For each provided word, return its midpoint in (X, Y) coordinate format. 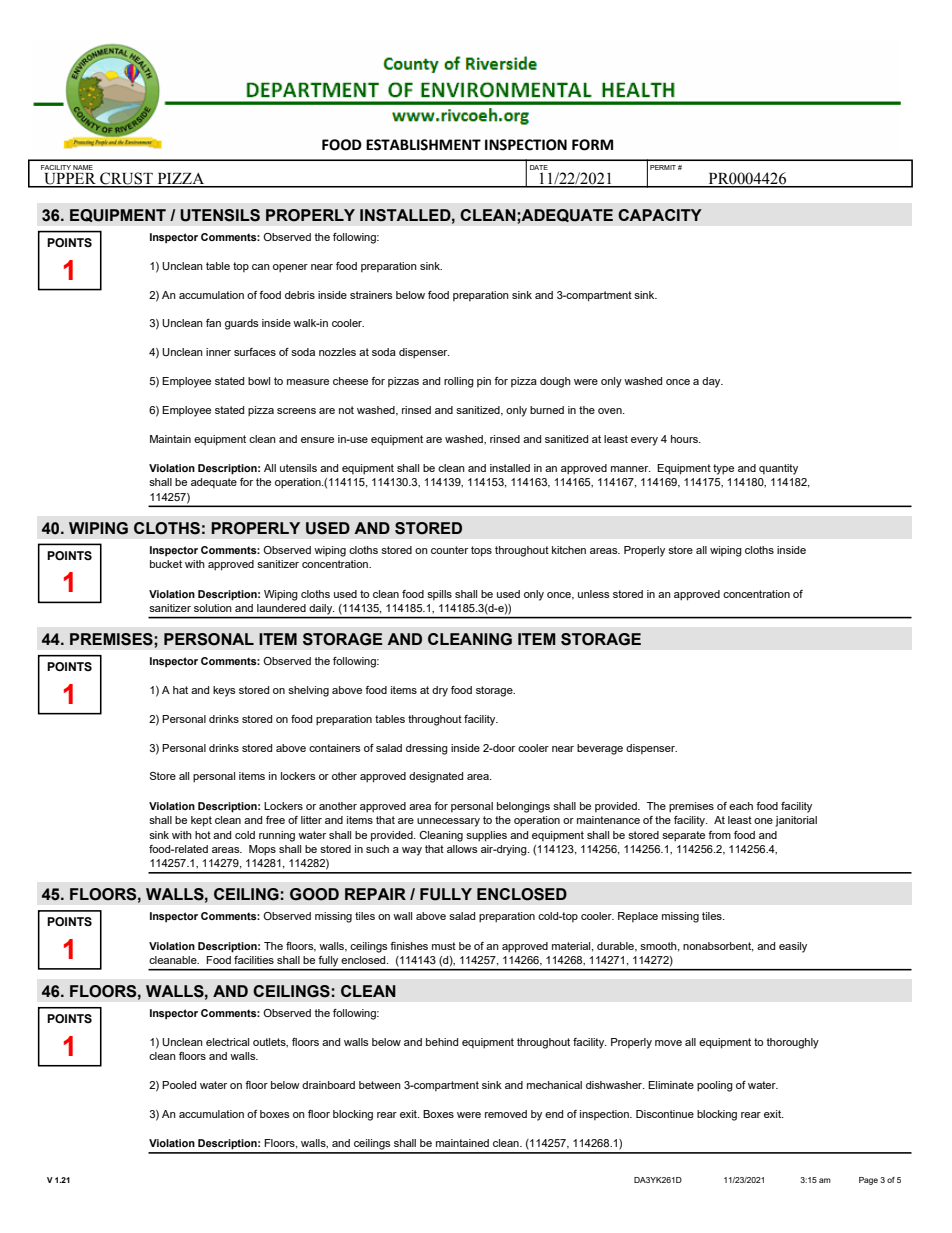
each (741, 806)
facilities (254, 960)
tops (481, 551)
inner (218, 352)
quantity (778, 469)
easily (793, 947)
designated (436, 777)
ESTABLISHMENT (423, 145)
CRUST (126, 179)
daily (322, 609)
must (444, 946)
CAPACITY (660, 215)
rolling (459, 382)
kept (201, 821)
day (712, 382)
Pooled (179, 1085)
